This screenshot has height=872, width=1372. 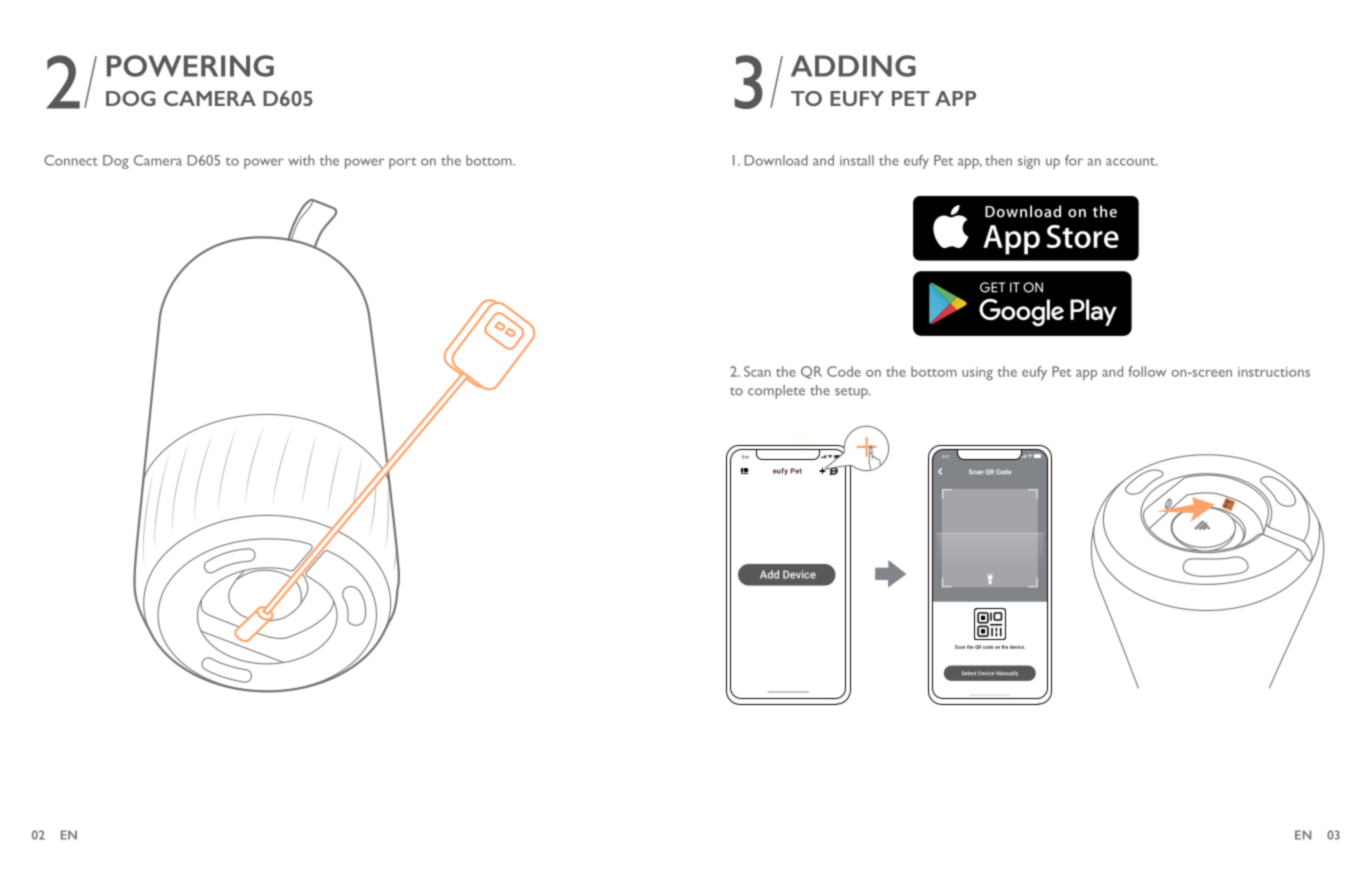 I want to click on complete, so click(x=776, y=392).
